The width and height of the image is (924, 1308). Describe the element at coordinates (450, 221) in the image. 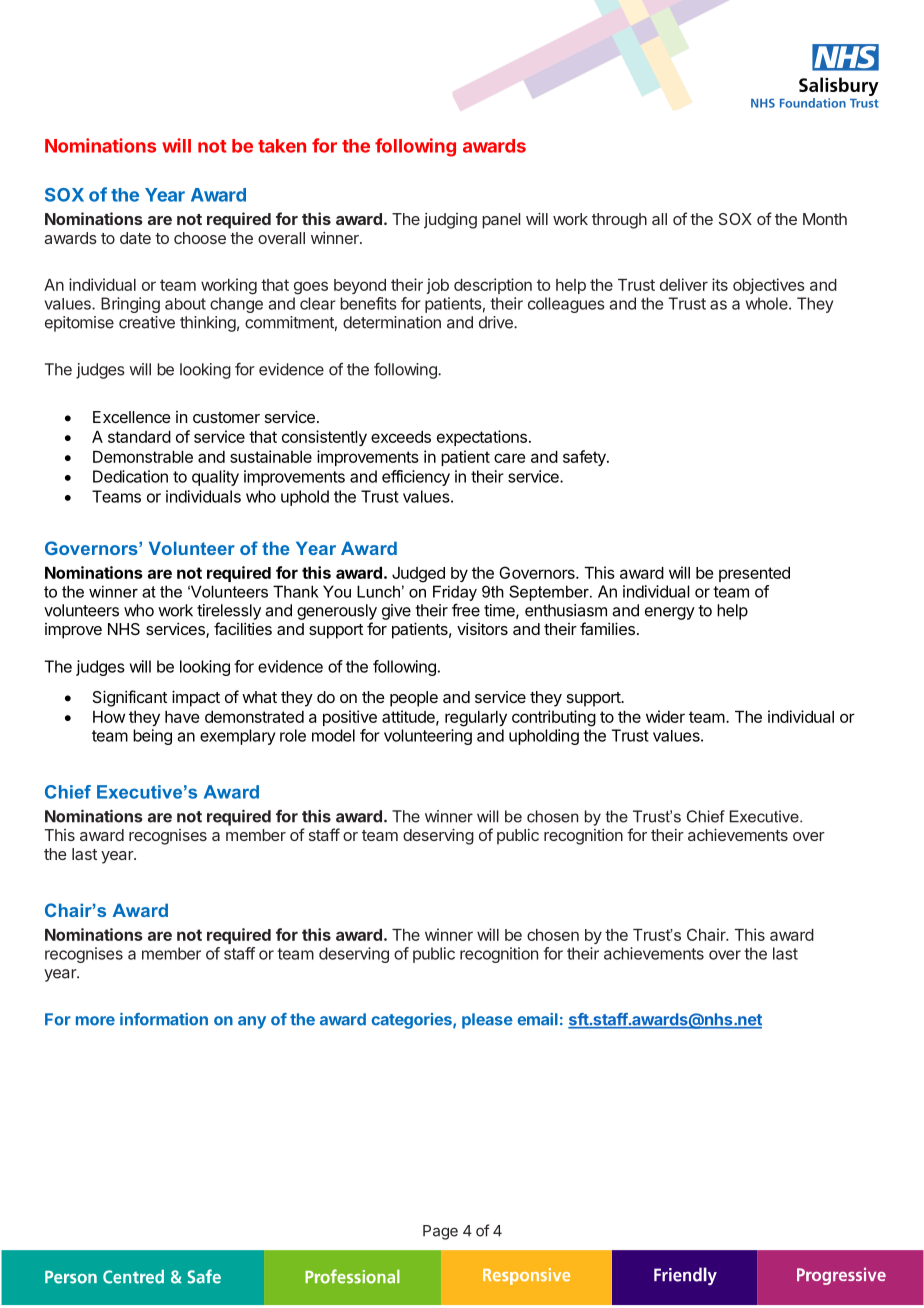

I see `judging` at that location.
